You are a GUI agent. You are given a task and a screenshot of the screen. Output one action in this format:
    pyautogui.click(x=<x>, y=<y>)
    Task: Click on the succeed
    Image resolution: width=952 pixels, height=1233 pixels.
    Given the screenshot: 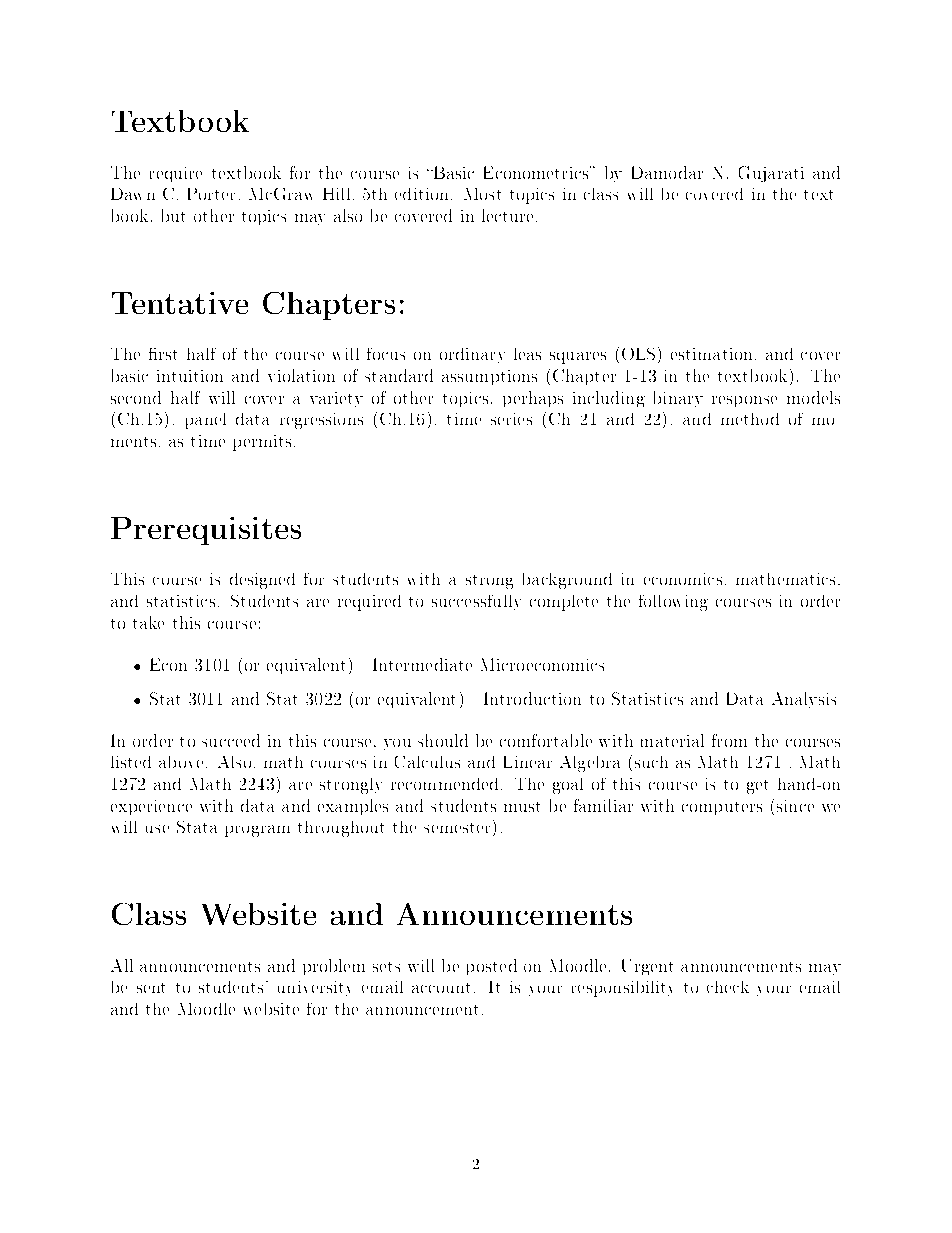 What is the action you would take?
    pyautogui.click(x=231, y=740)
